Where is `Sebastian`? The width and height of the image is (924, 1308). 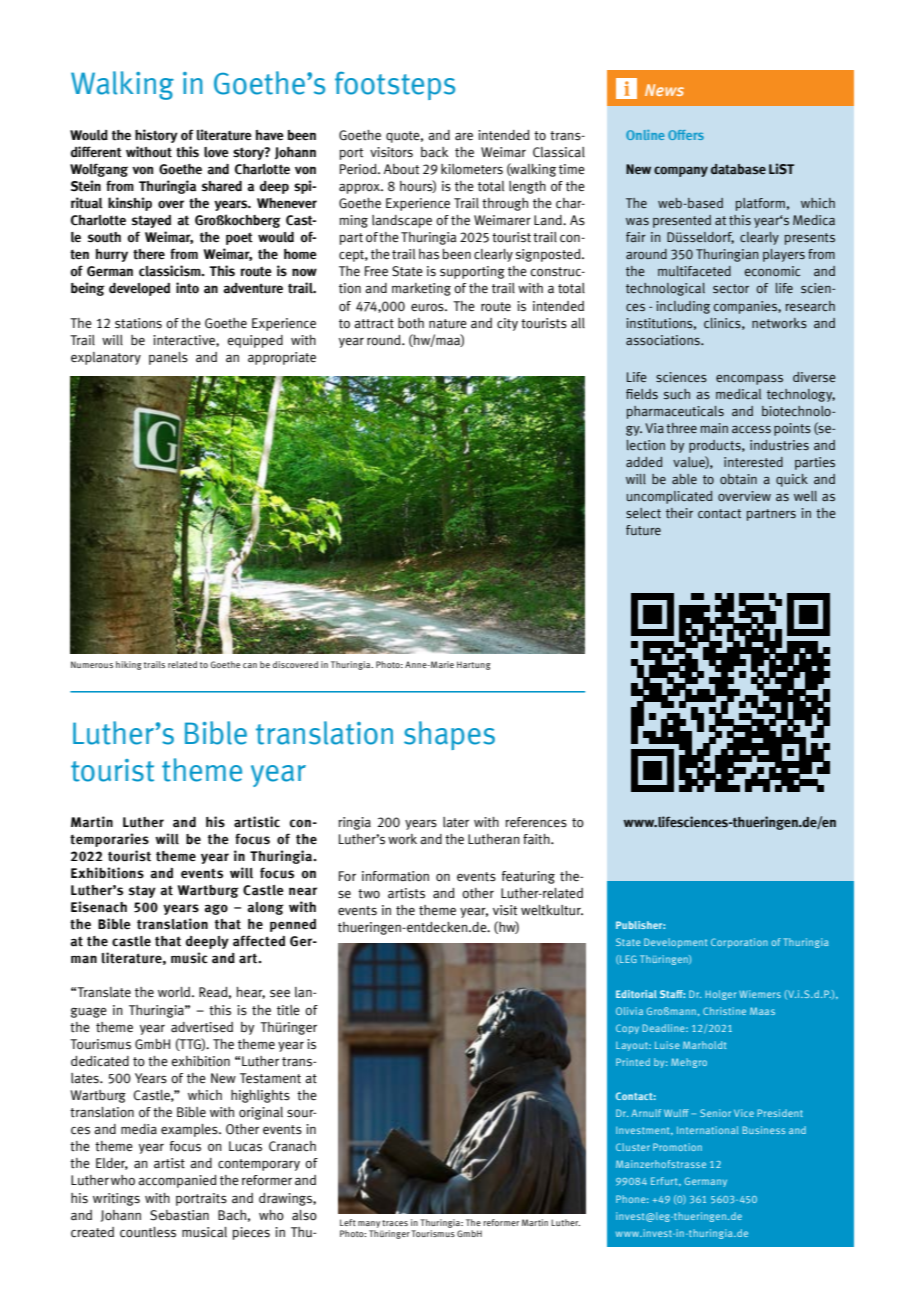
Sebastian is located at coordinates (179, 1215).
